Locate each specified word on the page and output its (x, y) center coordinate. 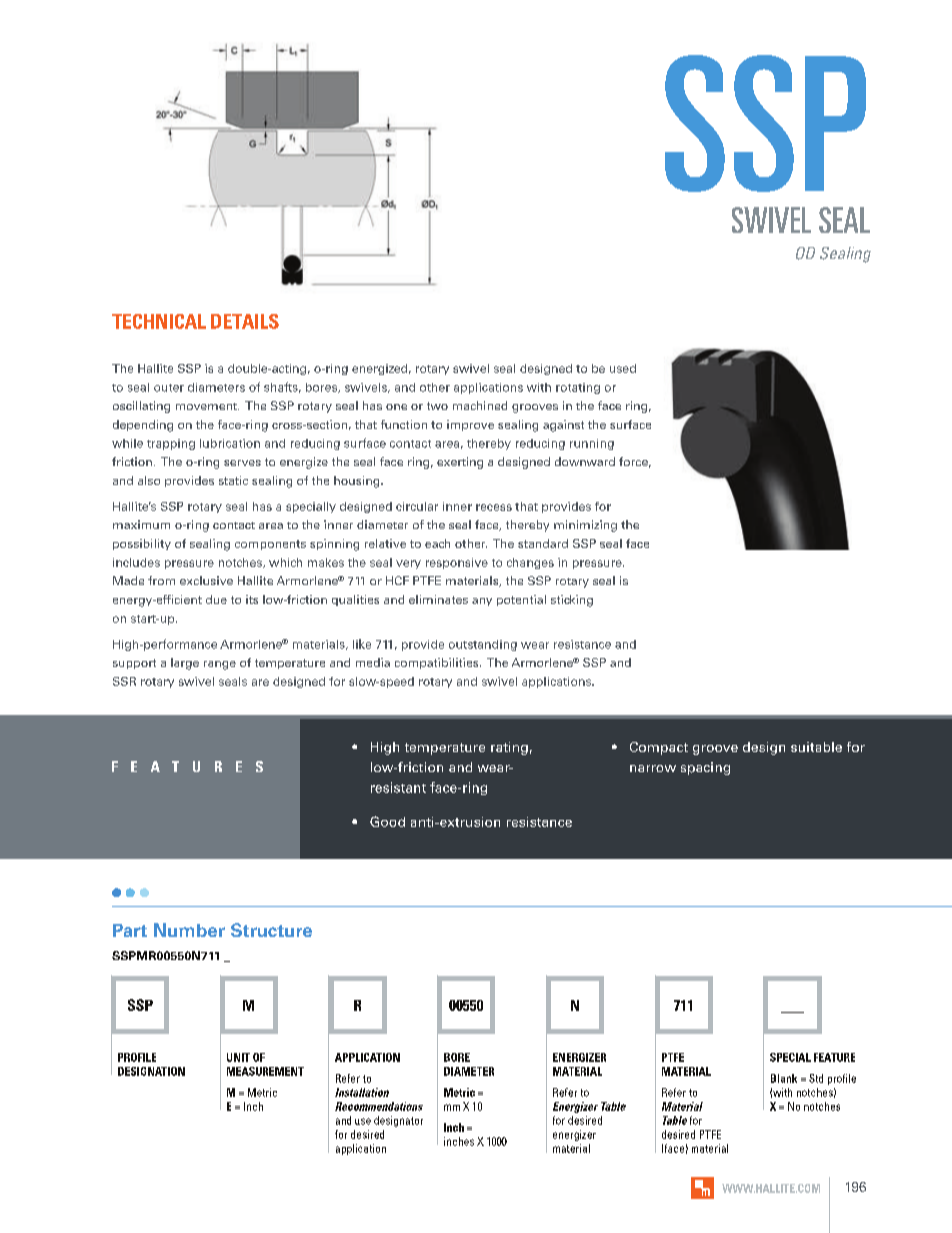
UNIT (238, 1057)
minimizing (585, 526)
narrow (653, 768)
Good (387, 821)
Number (189, 930)
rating (509, 748)
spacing (705, 768)
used (623, 368)
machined (480, 405)
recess (494, 507)
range (220, 665)
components (270, 545)
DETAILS (245, 321)
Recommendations (379, 1106)
